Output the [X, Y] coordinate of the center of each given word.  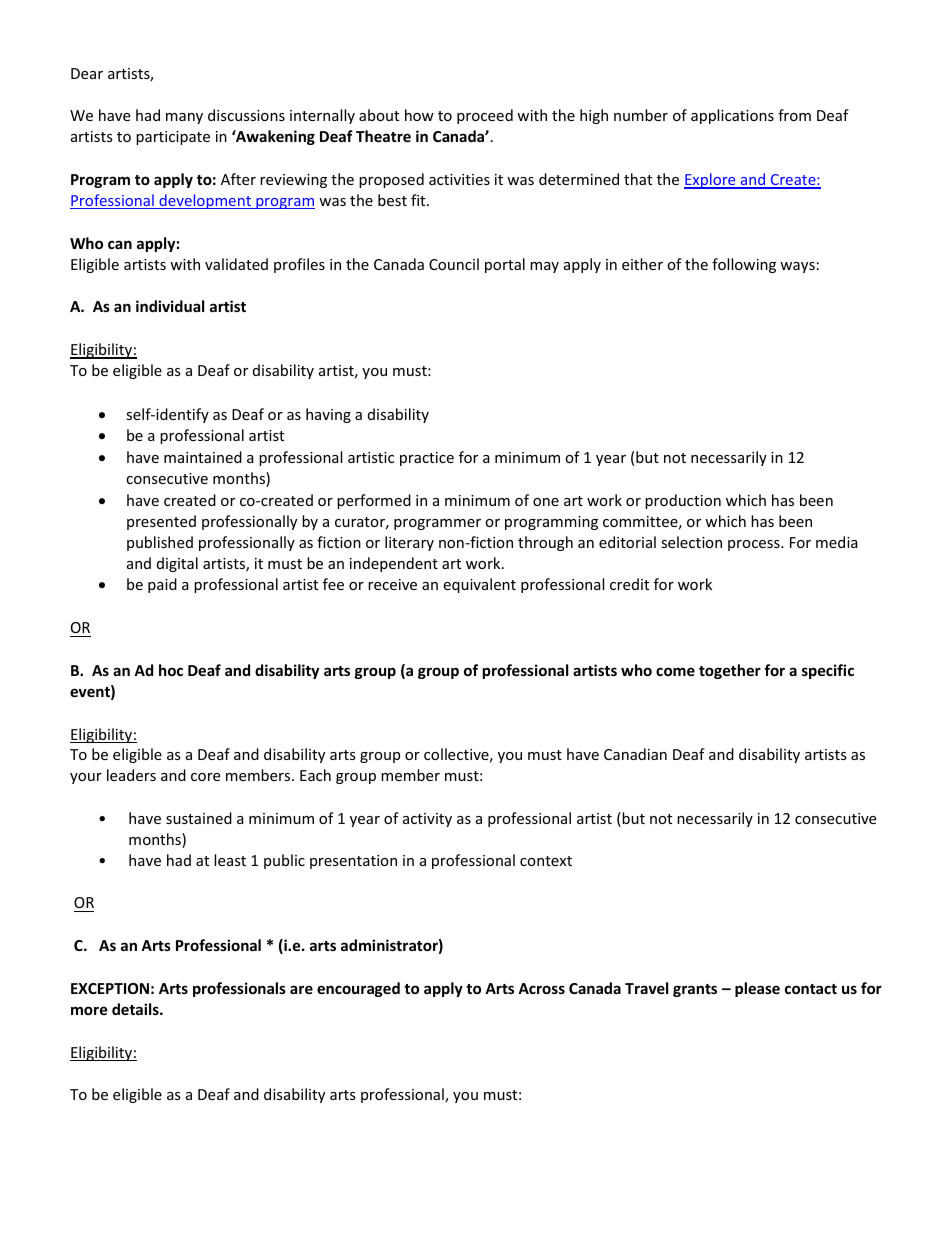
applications [732, 116]
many [184, 118]
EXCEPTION [110, 988]
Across [541, 988]
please [757, 989]
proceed [485, 116]
